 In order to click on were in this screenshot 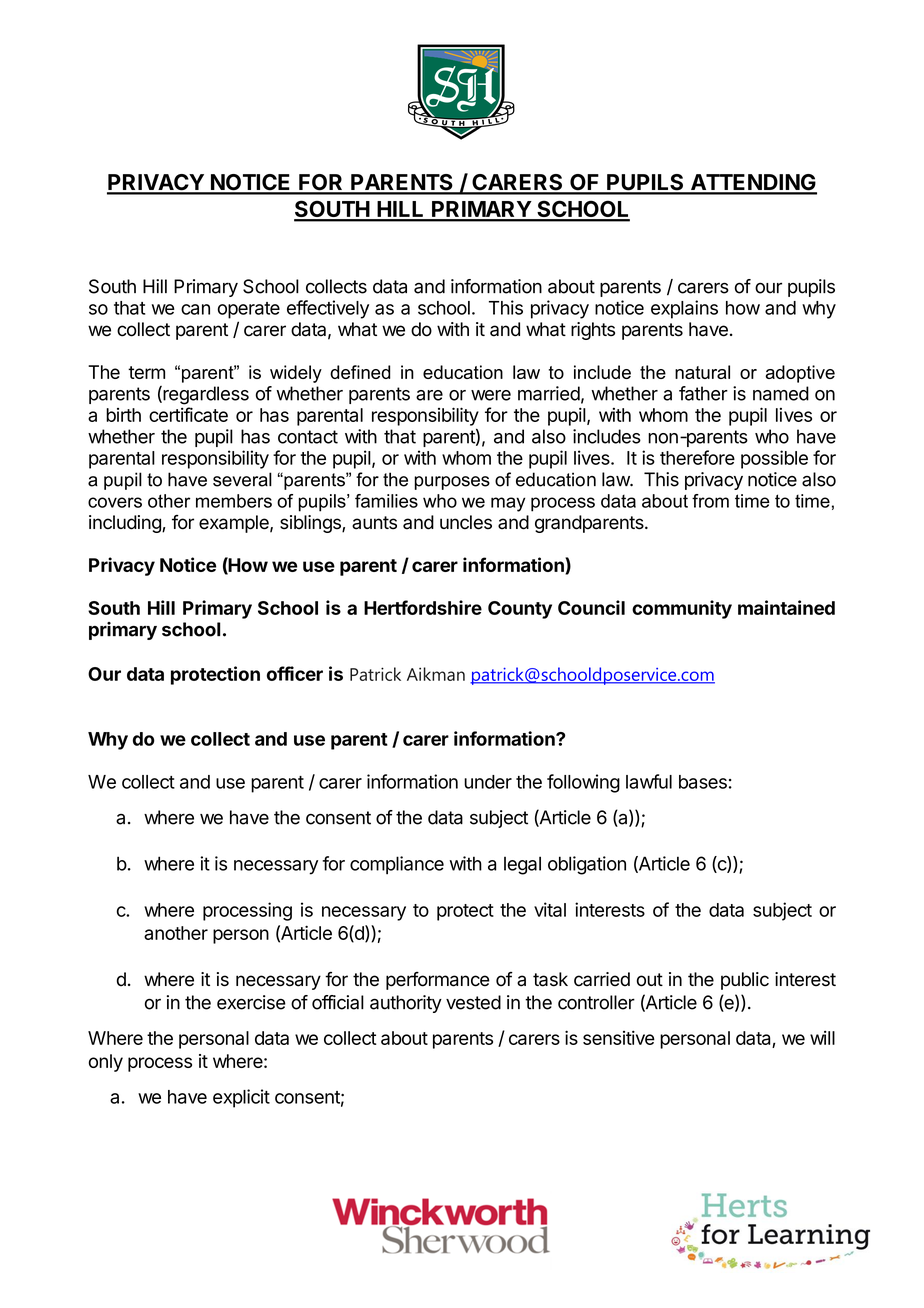, I will do `click(491, 395)`.
